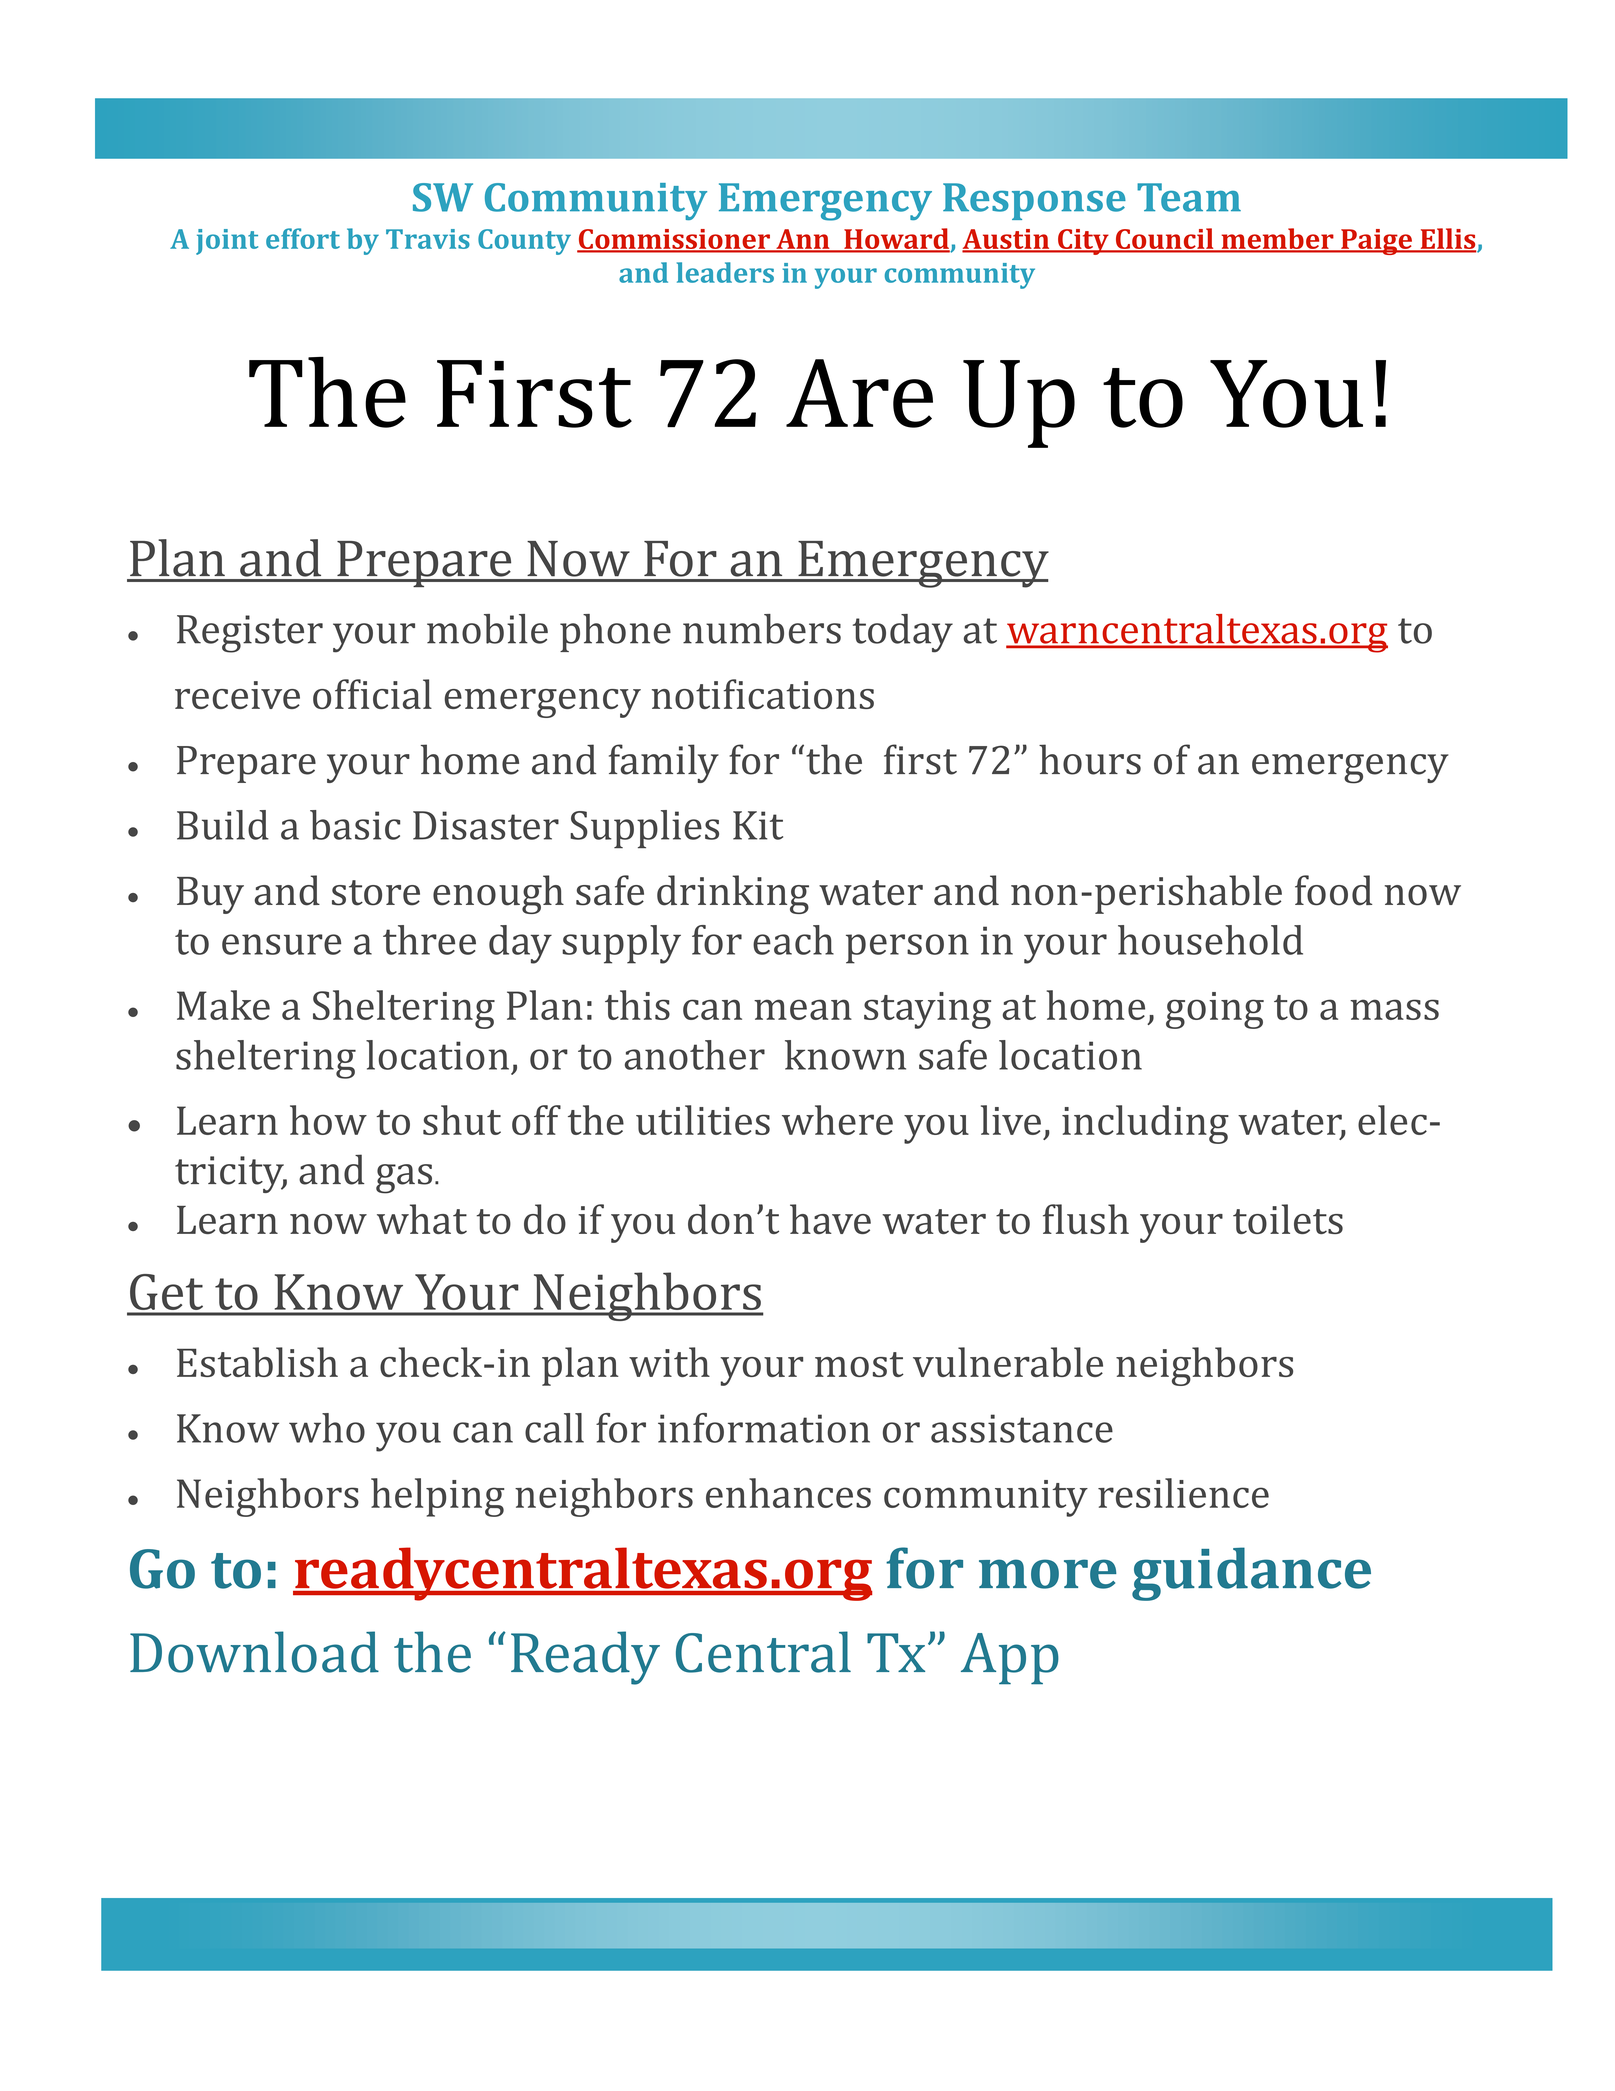  Describe the element at coordinates (372, 694) in the screenshot. I see `official` at that location.
